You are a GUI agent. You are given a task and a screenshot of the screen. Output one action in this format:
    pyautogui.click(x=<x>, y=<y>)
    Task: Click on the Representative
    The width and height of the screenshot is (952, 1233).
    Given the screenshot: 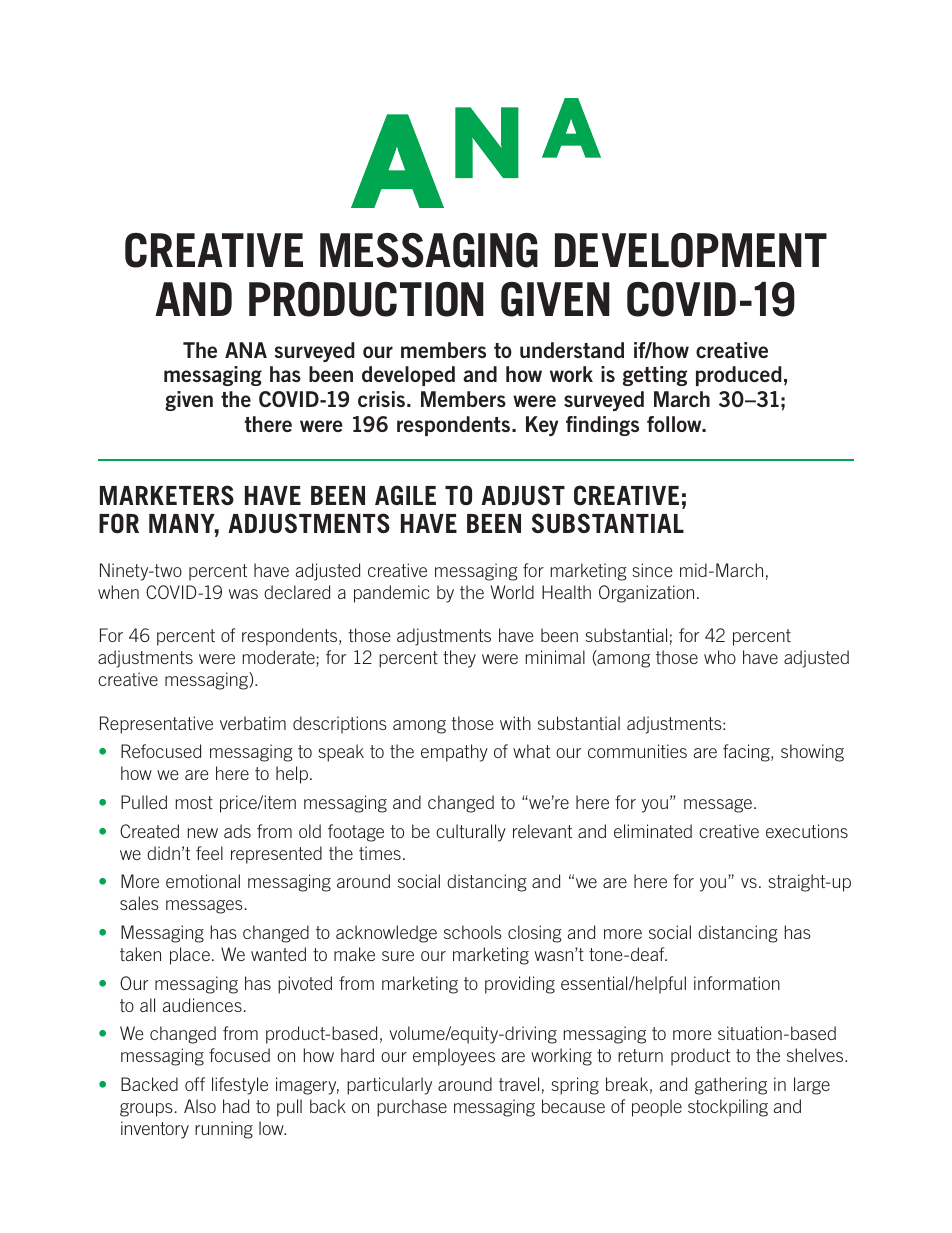 What is the action you would take?
    pyautogui.click(x=156, y=725)
